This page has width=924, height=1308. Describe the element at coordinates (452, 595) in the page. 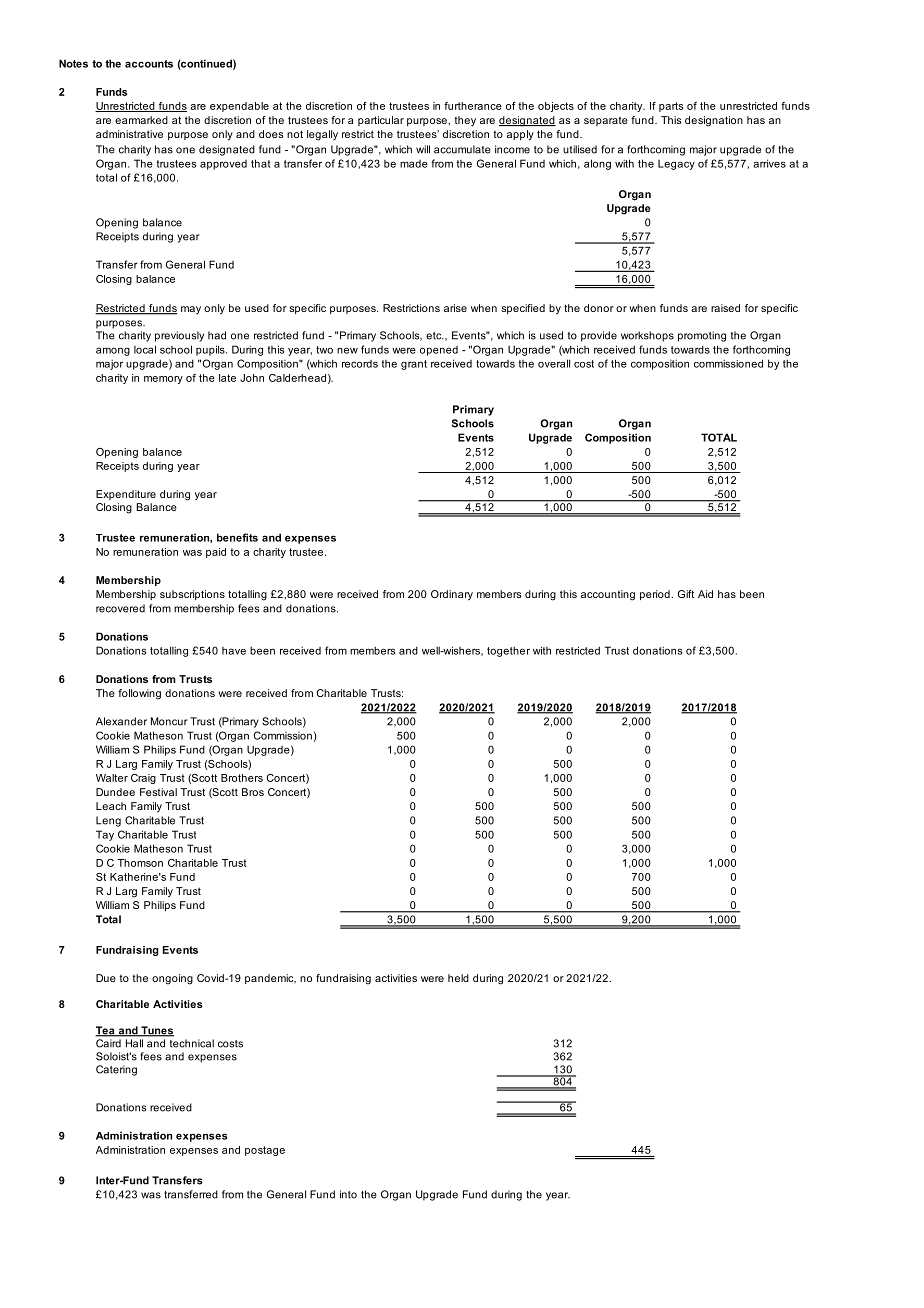

I see `Ordinary` at that location.
